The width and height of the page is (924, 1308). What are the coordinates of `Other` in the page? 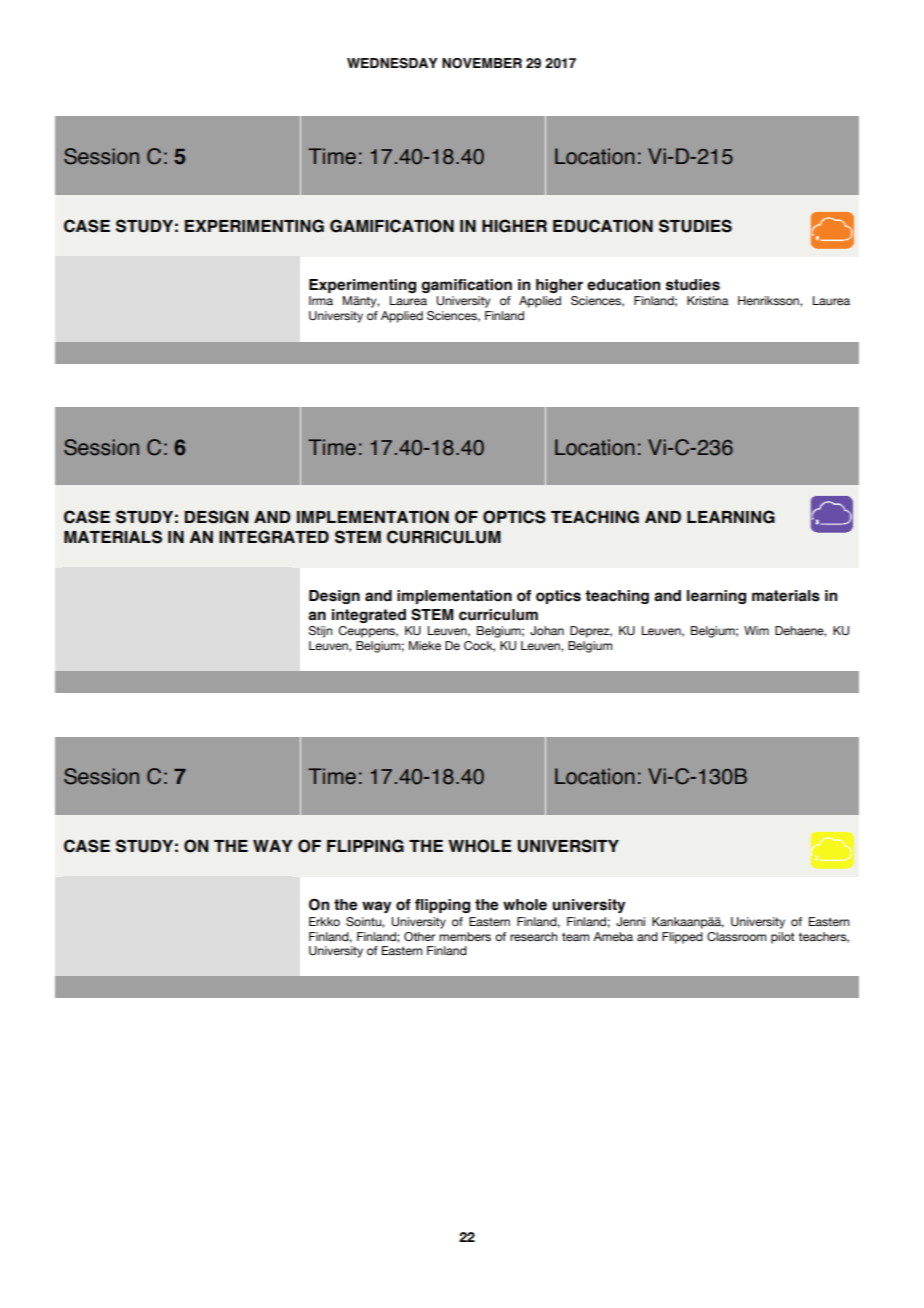 It's located at (419, 936).
